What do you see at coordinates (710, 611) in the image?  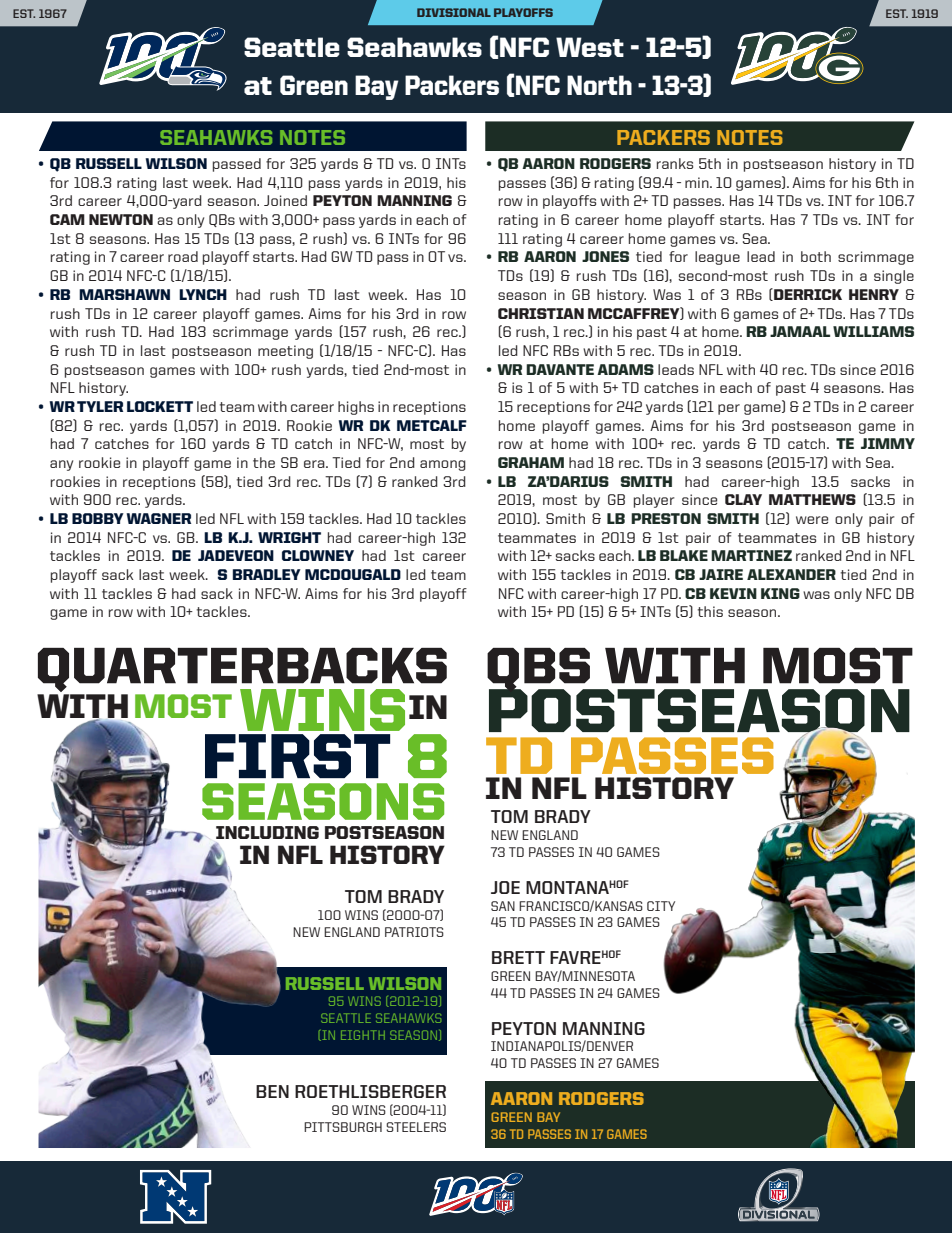 I see `this` at bounding box center [710, 611].
